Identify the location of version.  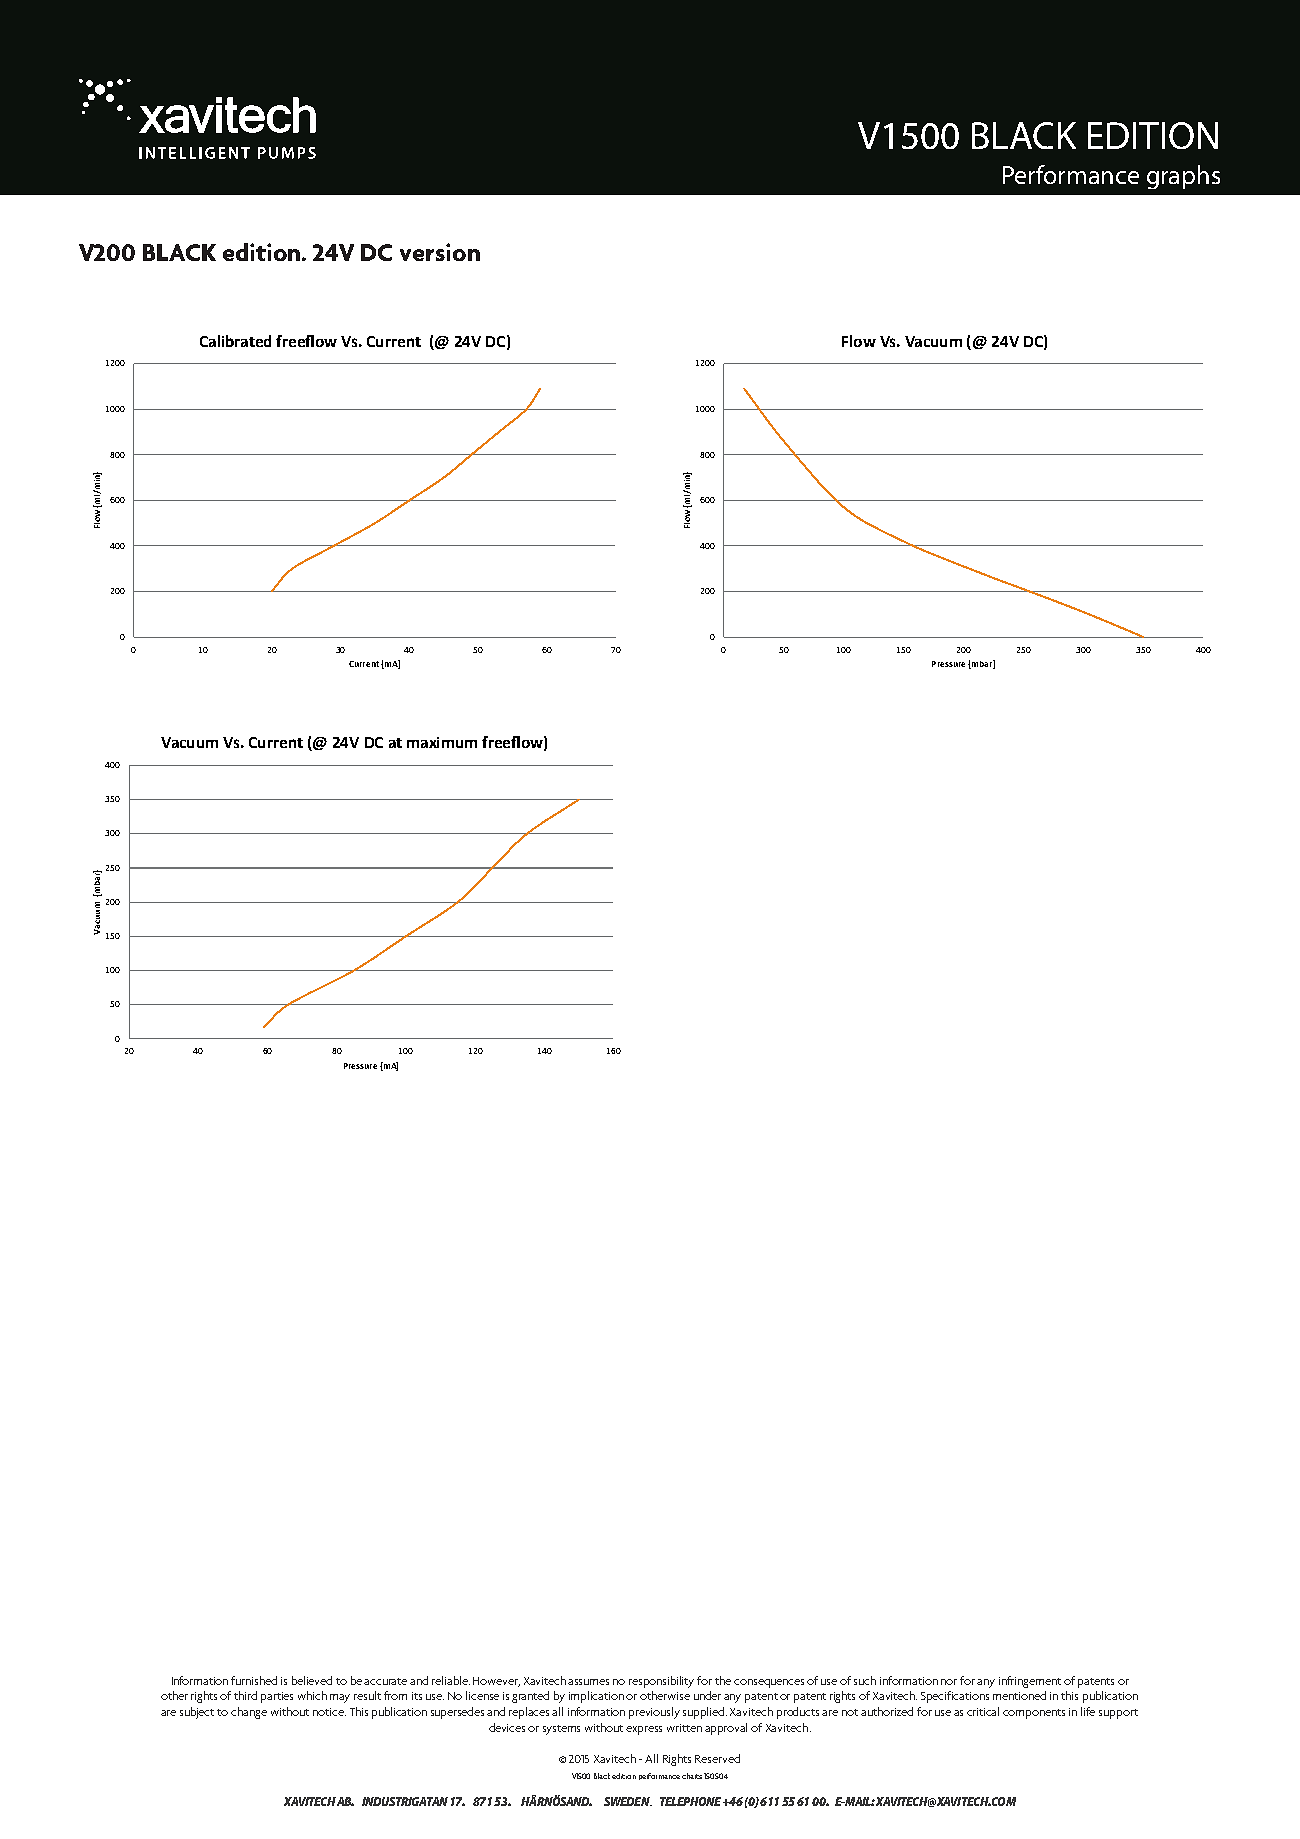
(440, 252).
